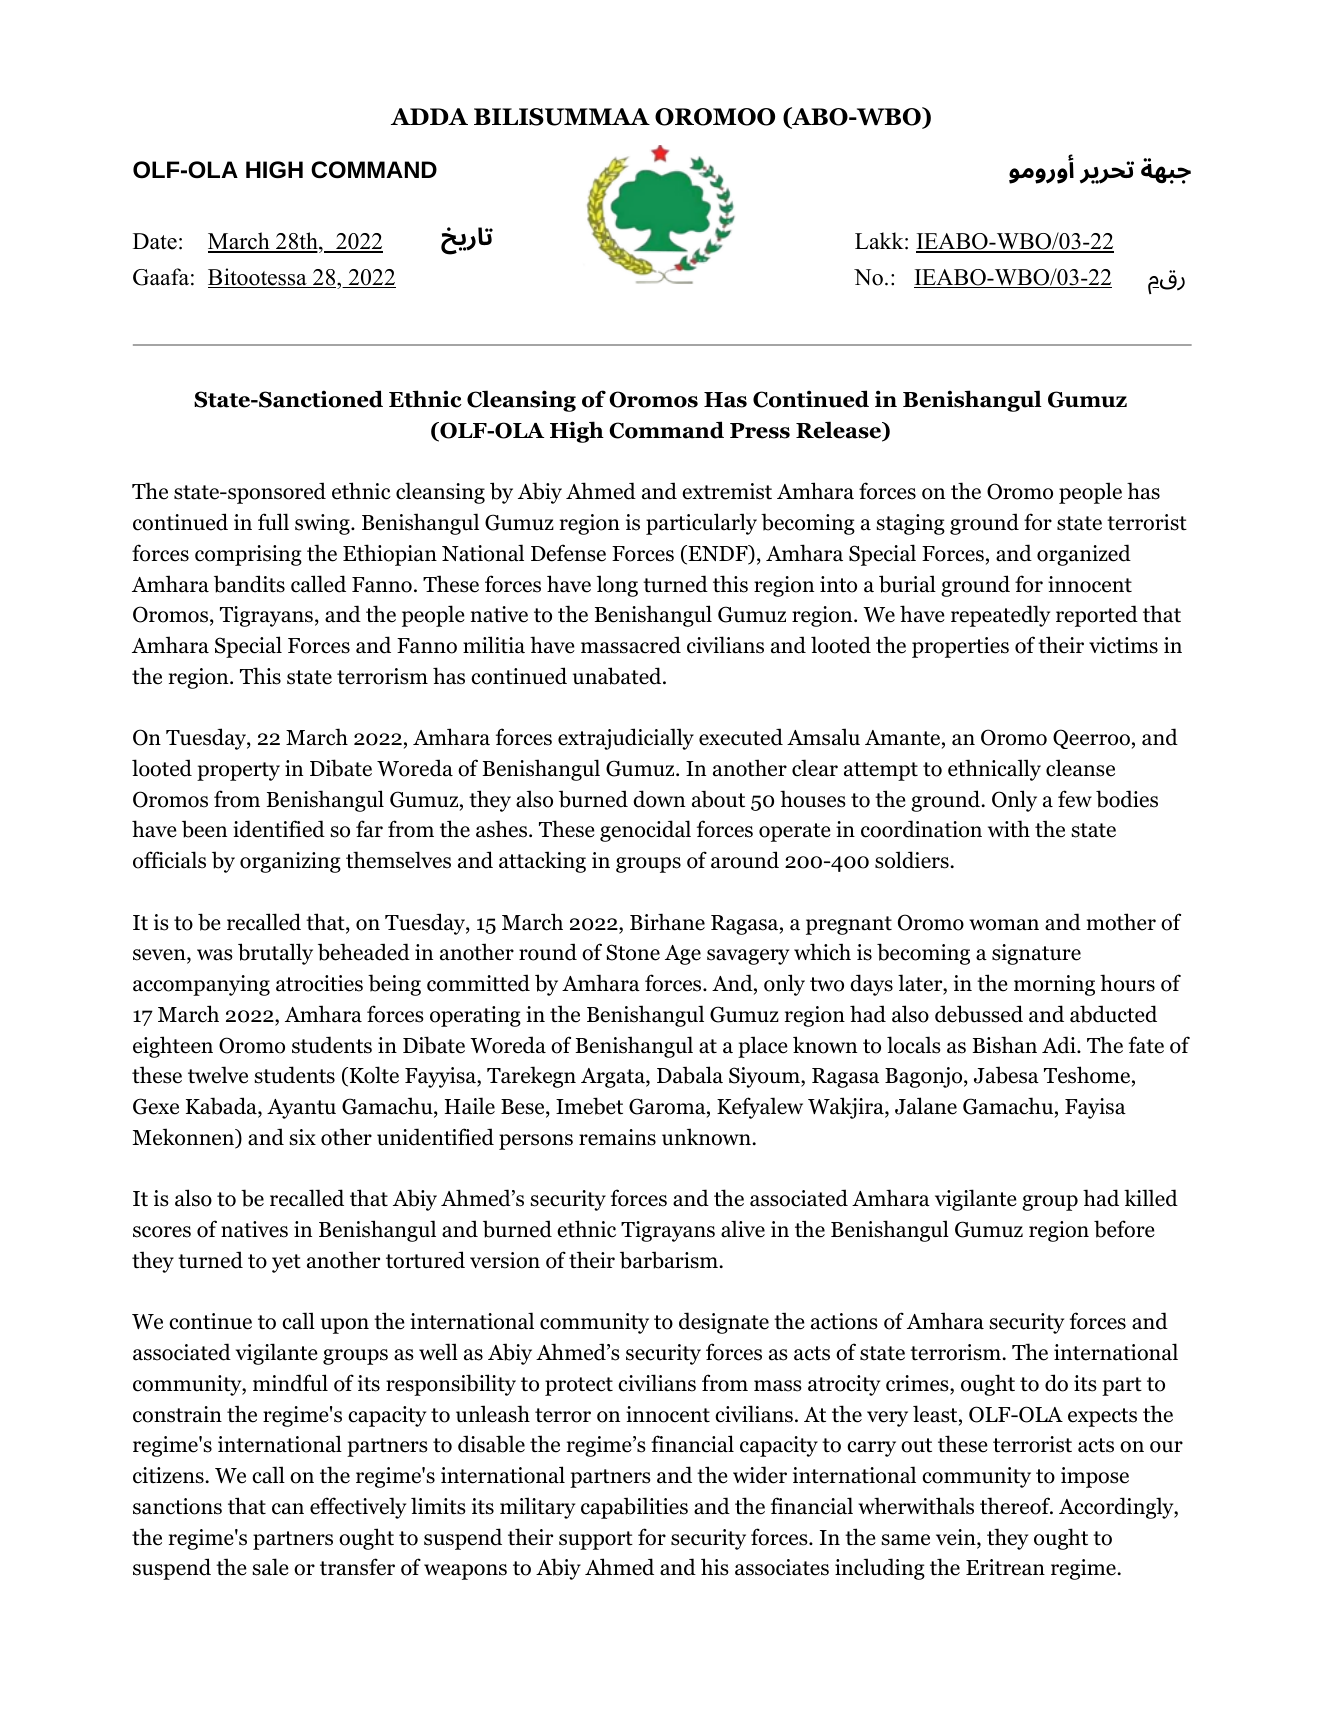 This screenshot has width=1324, height=1713. What do you see at coordinates (302, 1137) in the screenshot?
I see `six` at bounding box center [302, 1137].
